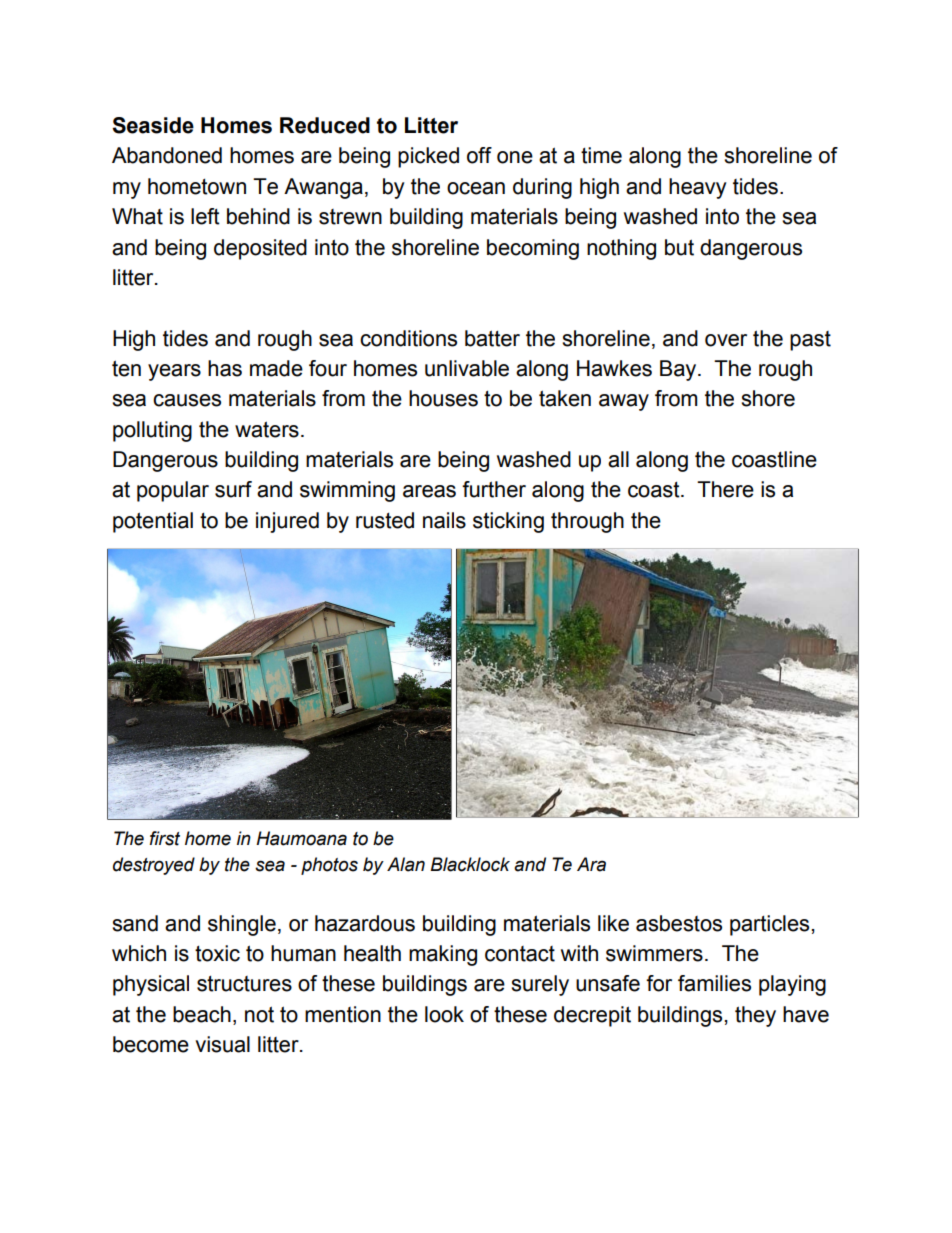 The height and width of the screenshot is (1233, 952). Describe the element at coordinates (267, 429) in the screenshot. I see `waters` at that location.
